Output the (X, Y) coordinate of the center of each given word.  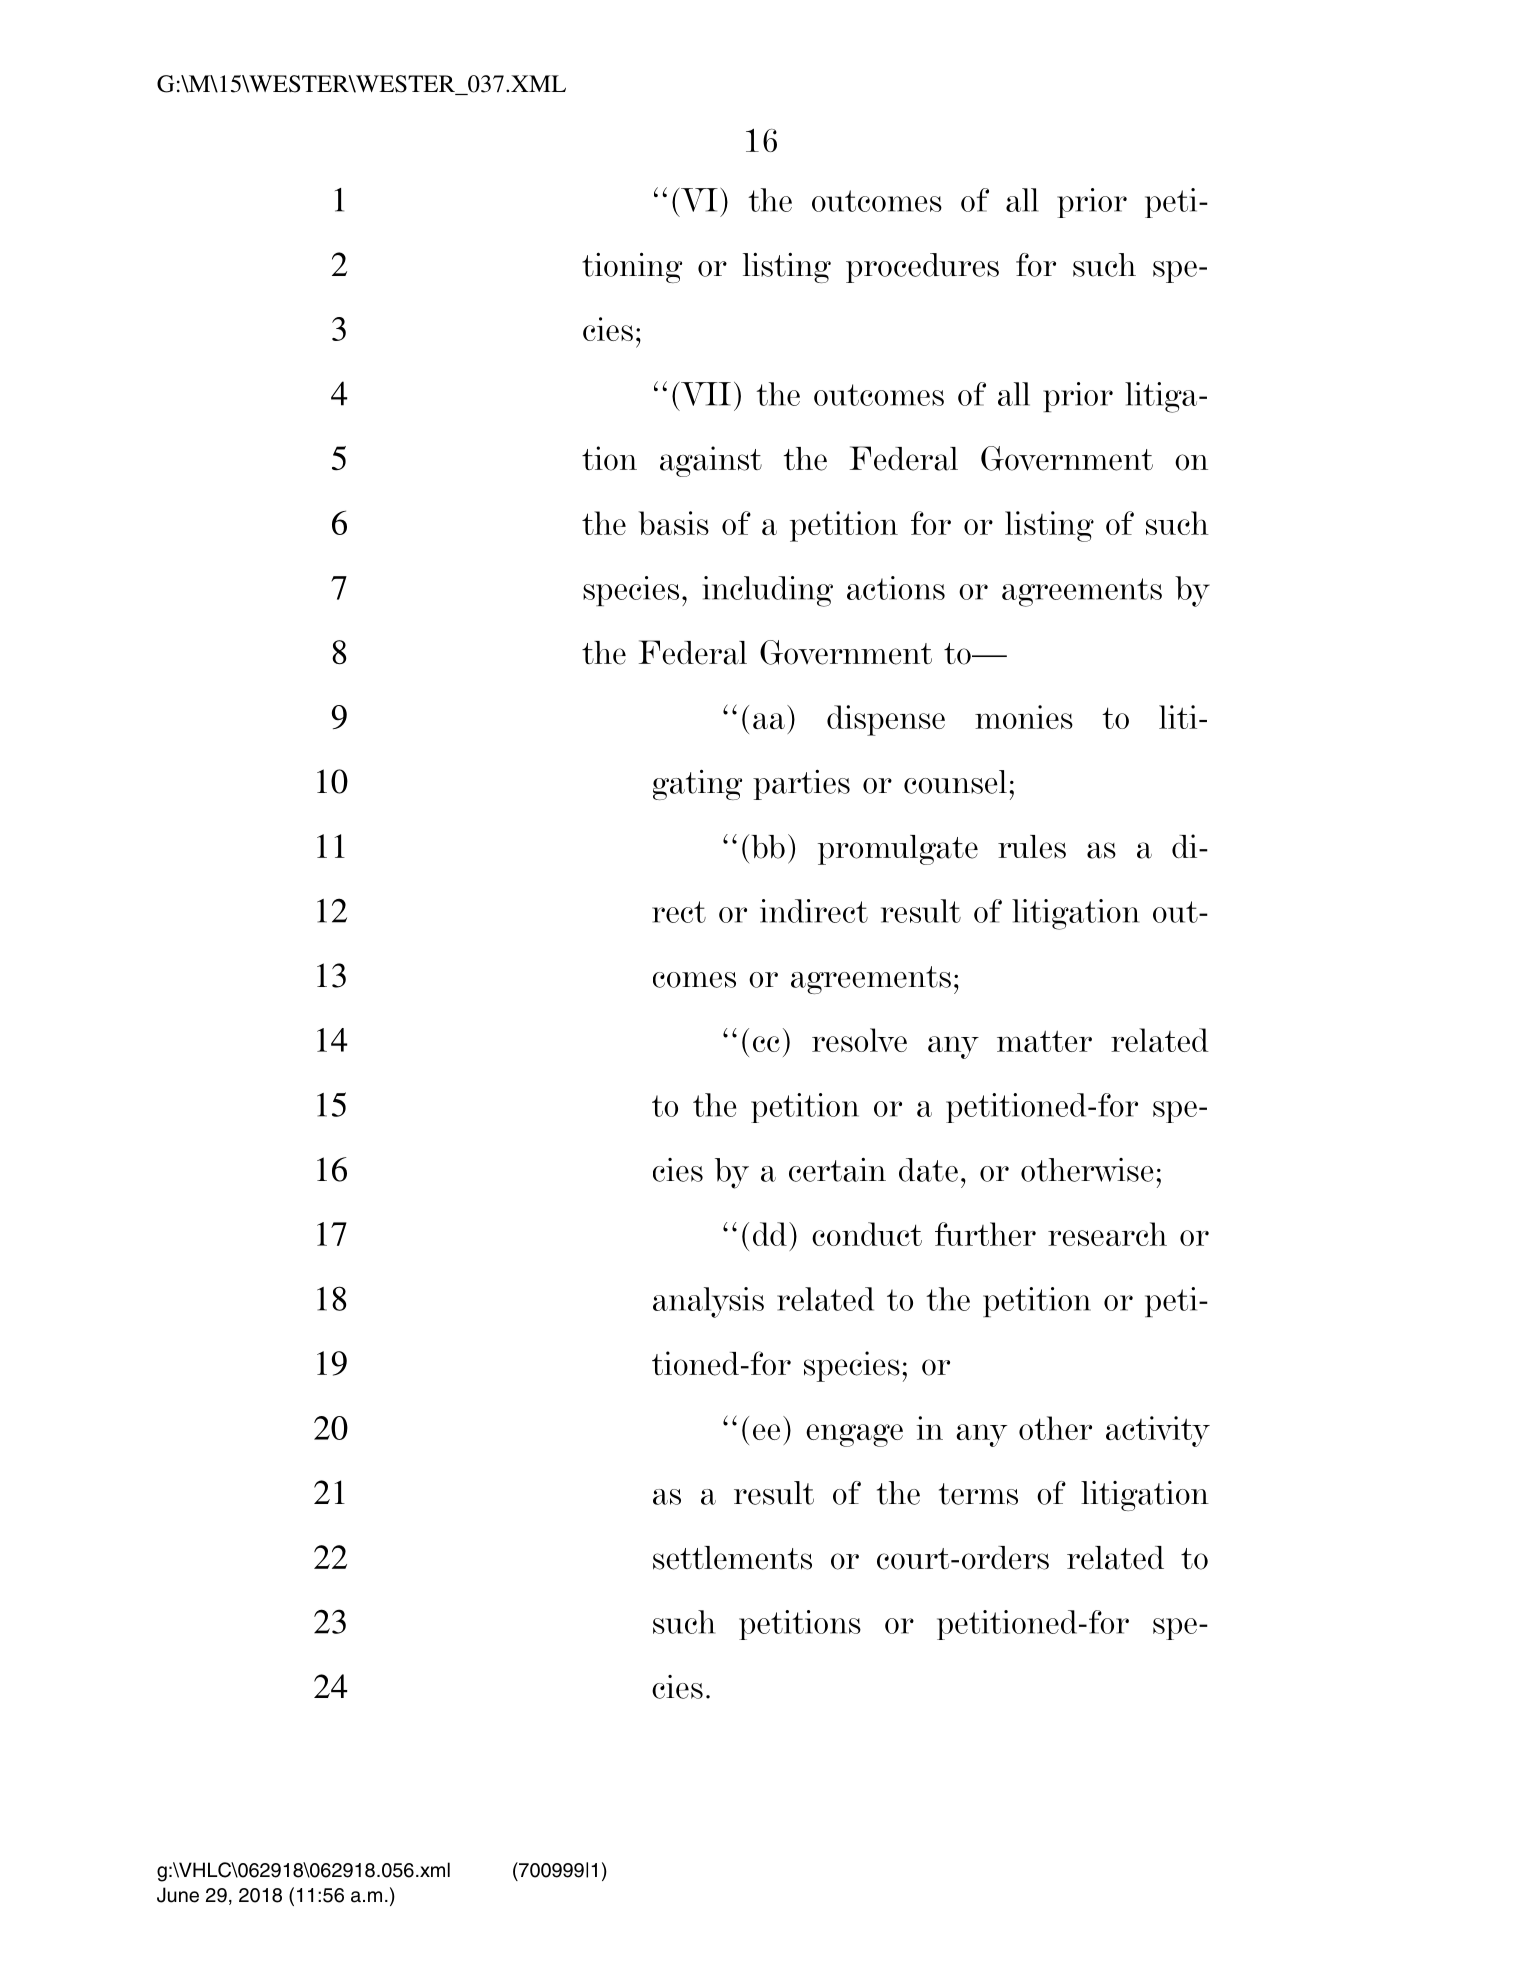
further (985, 1234)
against (711, 461)
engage (854, 1435)
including (768, 591)
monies (1024, 717)
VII (706, 394)
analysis (708, 1302)
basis (673, 523)
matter (1044, 1041)
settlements (732, 1558)
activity (1158, 1431)
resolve (859, 1040)
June (178, 1895)
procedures (922, 268)
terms (978, 1494)
